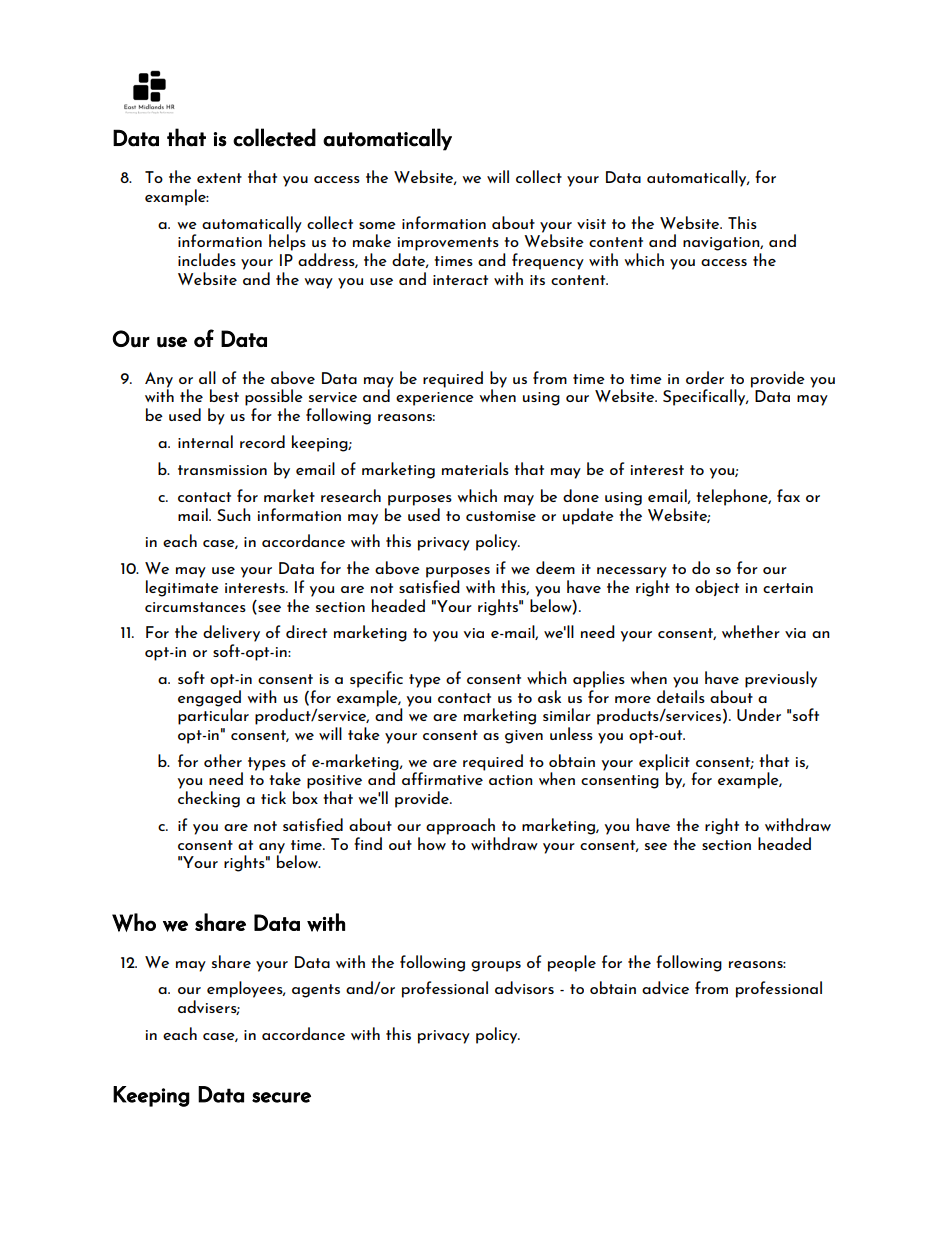  I want to click on improvements, so click(448, 244).
